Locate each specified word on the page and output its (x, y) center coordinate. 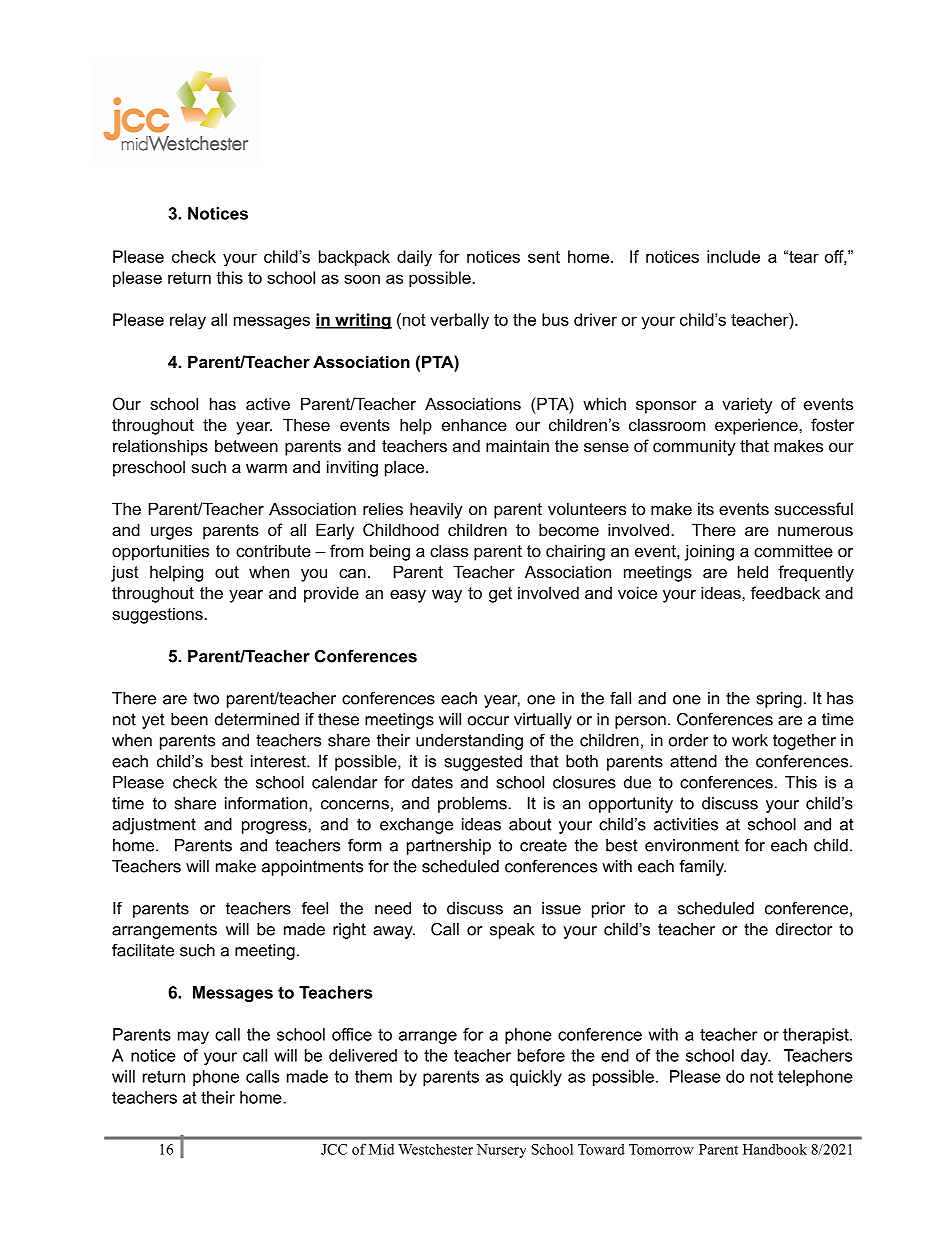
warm (266, 468)
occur (488, 721)
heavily (436, 510)
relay (188, 321)
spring (779, 700)
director (804, 929)
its (706, 508)
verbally (459, 321)
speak (512, 931)
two (206, 698)
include (733, 256)
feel (315, 908)
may (193, 1037)
